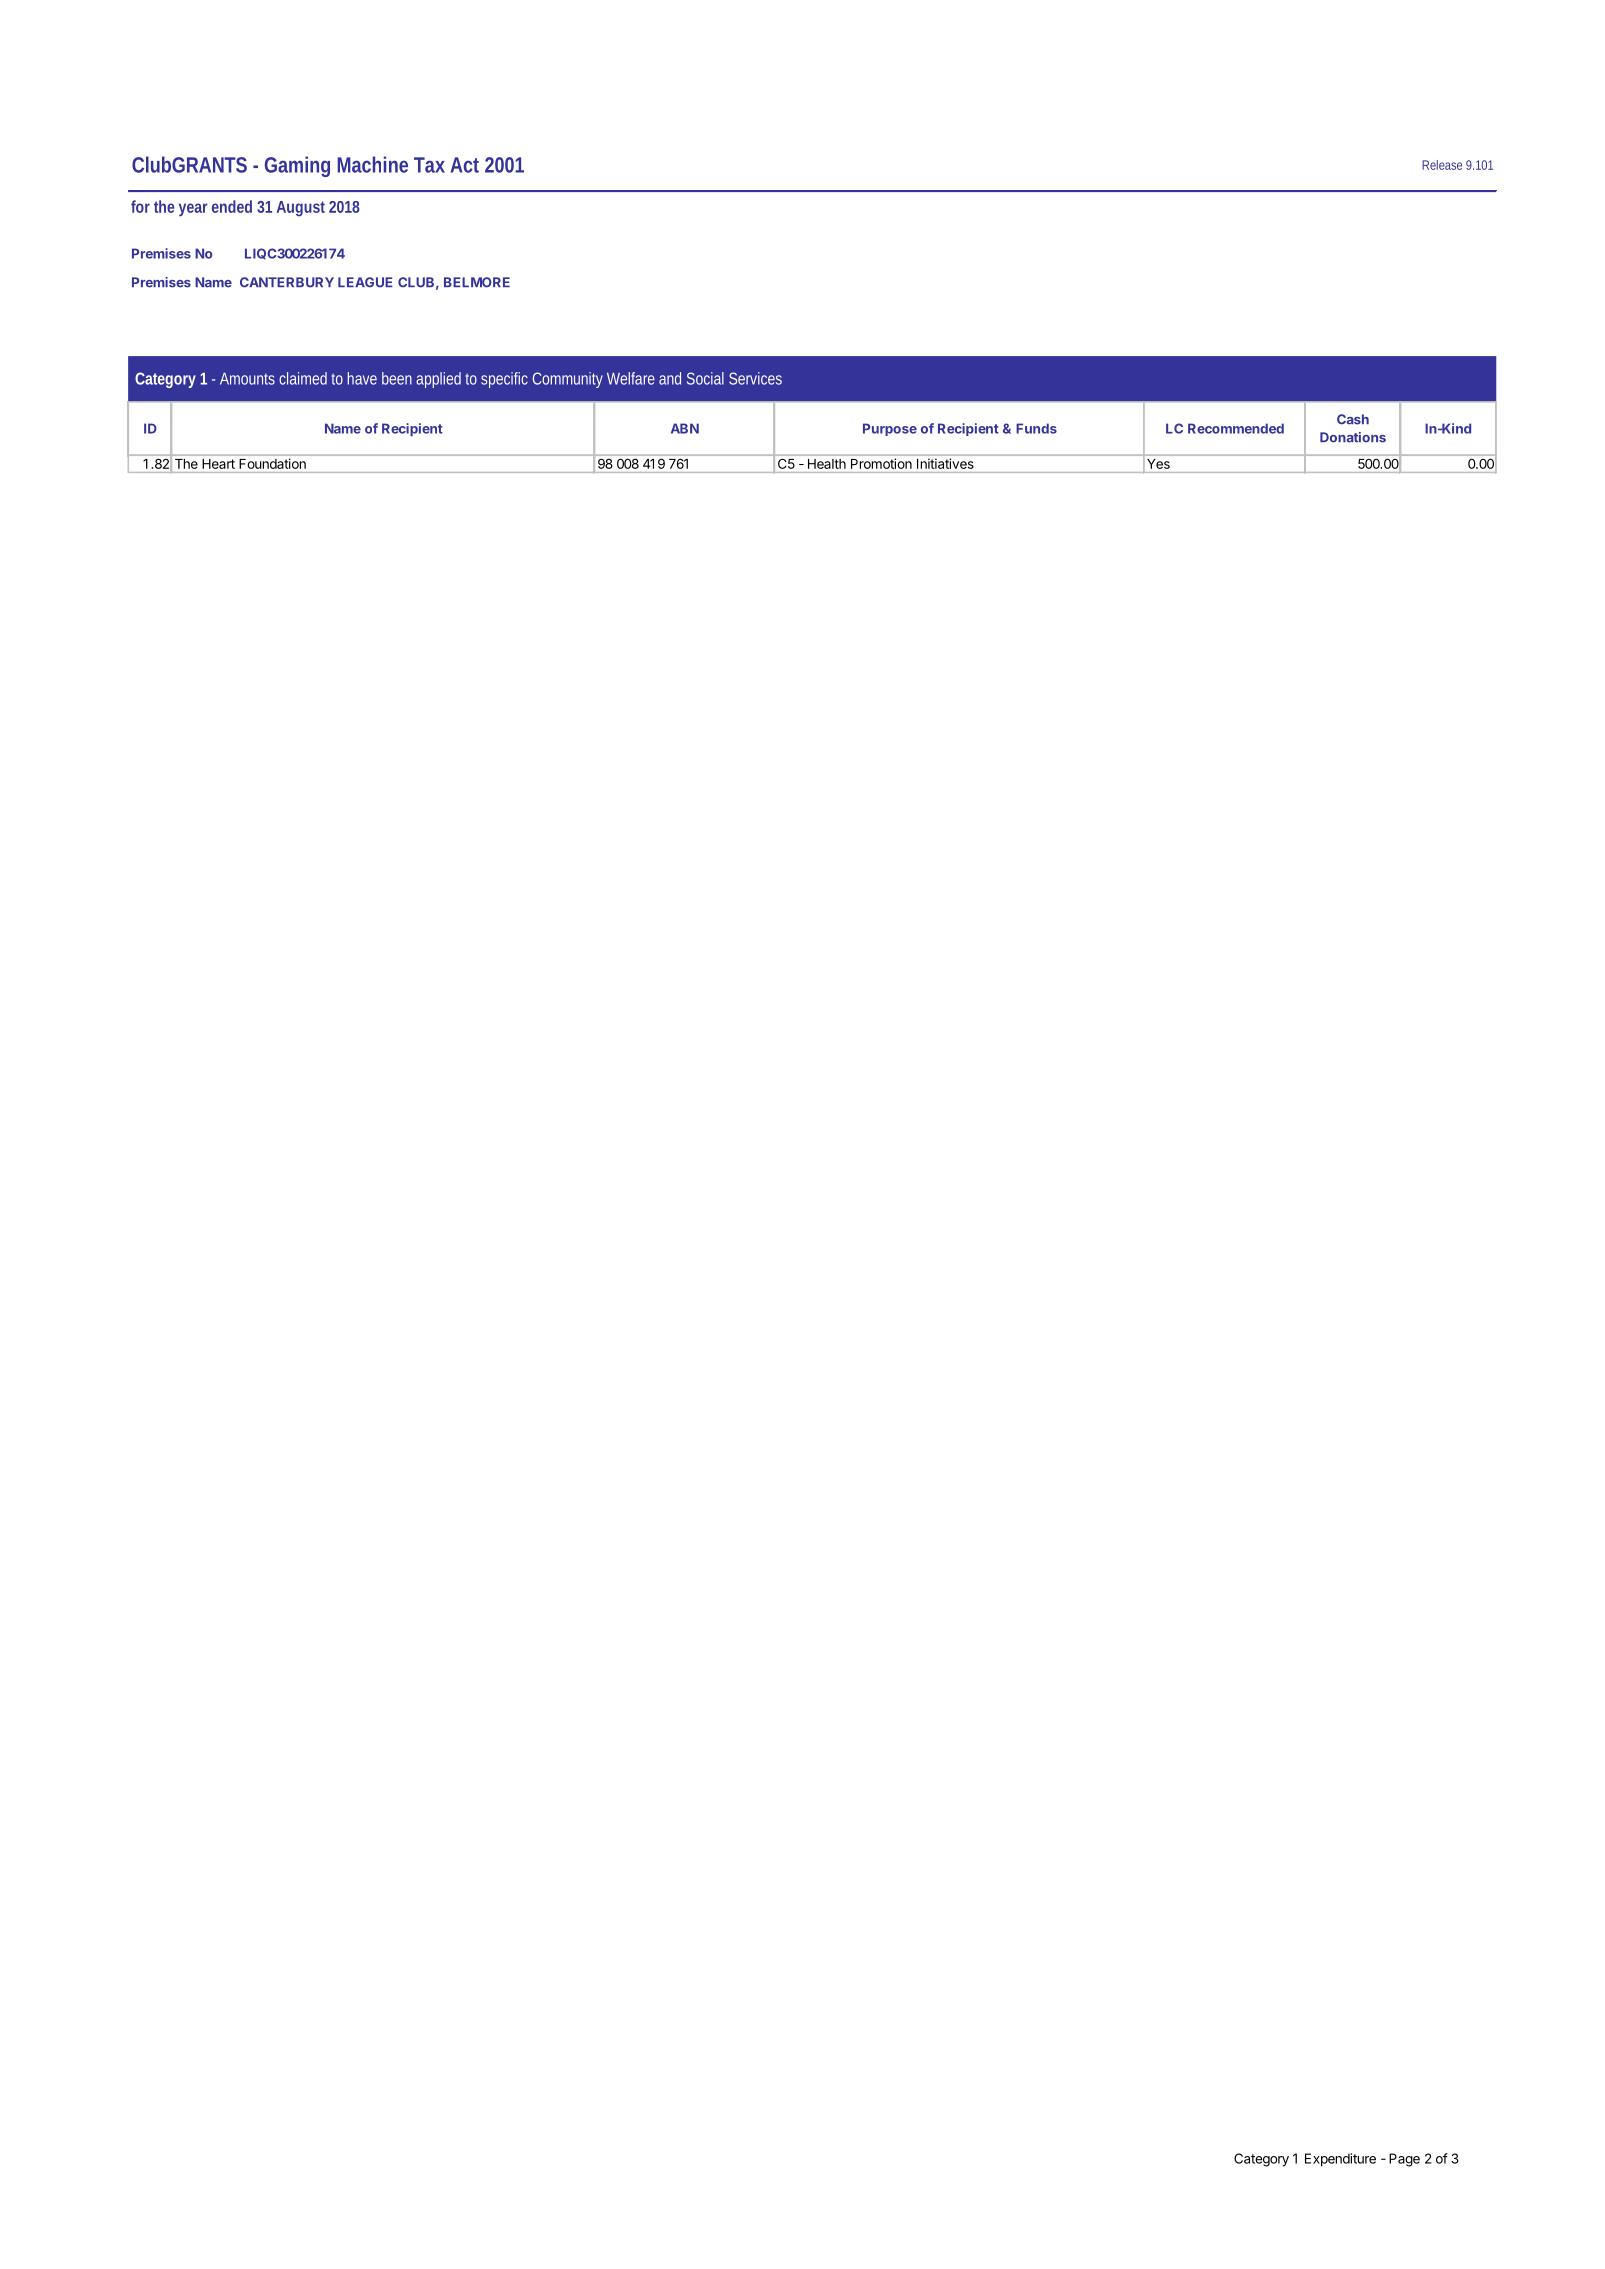  I want to click on Page, so click(1404, 2160).
